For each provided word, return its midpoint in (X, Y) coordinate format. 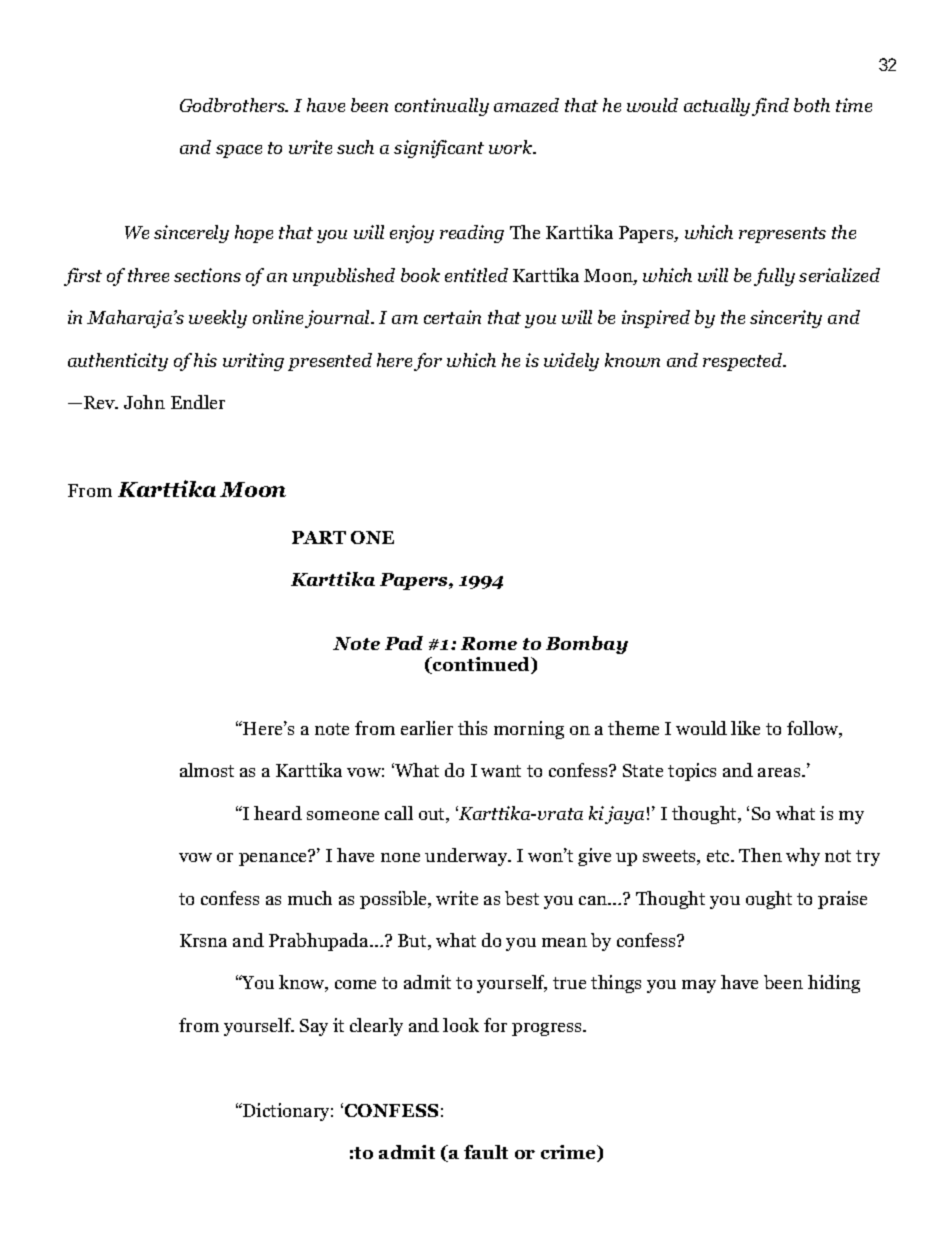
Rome (489, 643)
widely (571, 362)
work (512, 147)
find (770, 107)
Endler (198, 402)
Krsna (203, 940)
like (745, 728)
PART (319, 537)
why (803, 857)
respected (744, 362)
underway (467, 857)
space (239, 151)
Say (314, 1027)
